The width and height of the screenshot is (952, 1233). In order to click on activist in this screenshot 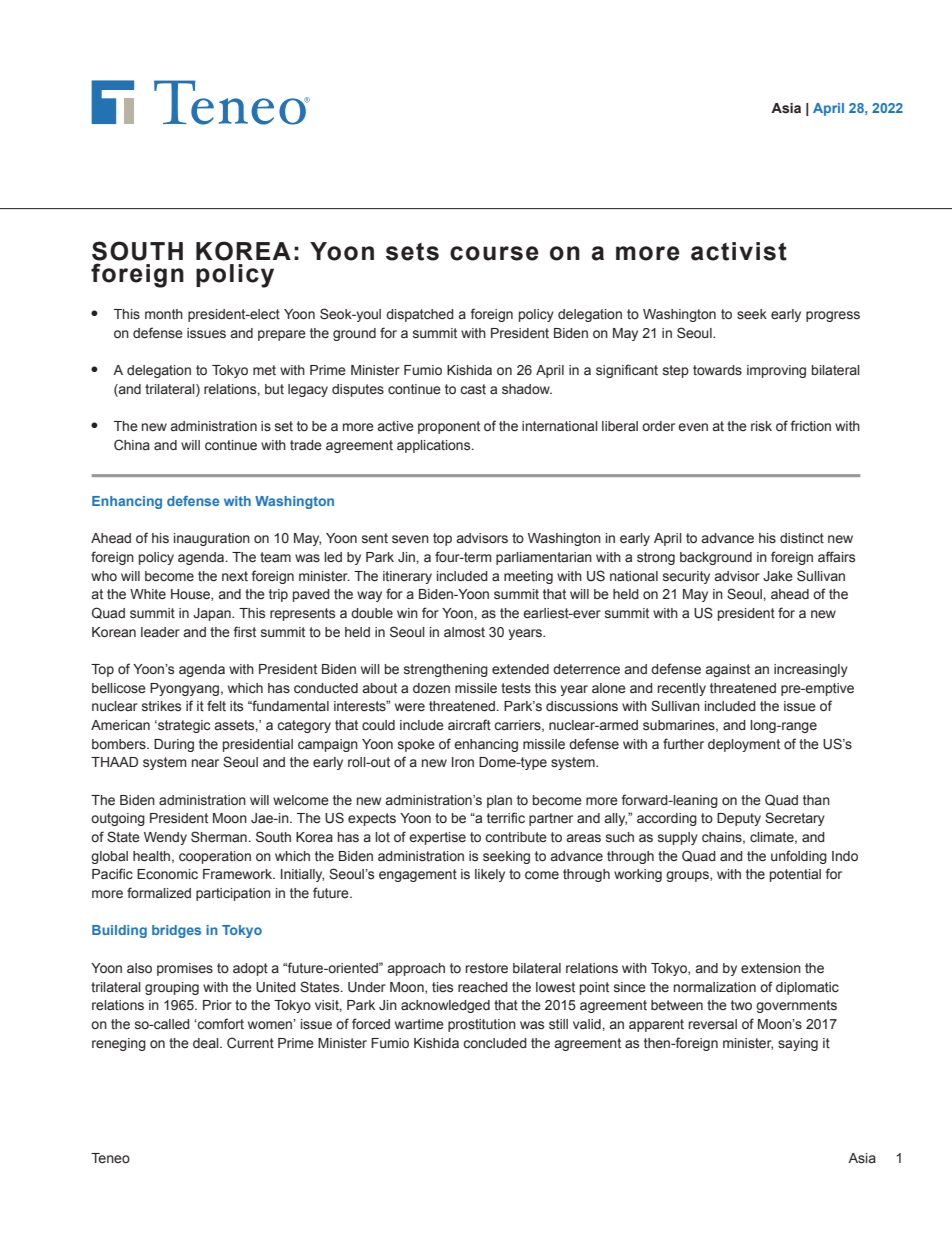, I will do `click(739, 251)`.
